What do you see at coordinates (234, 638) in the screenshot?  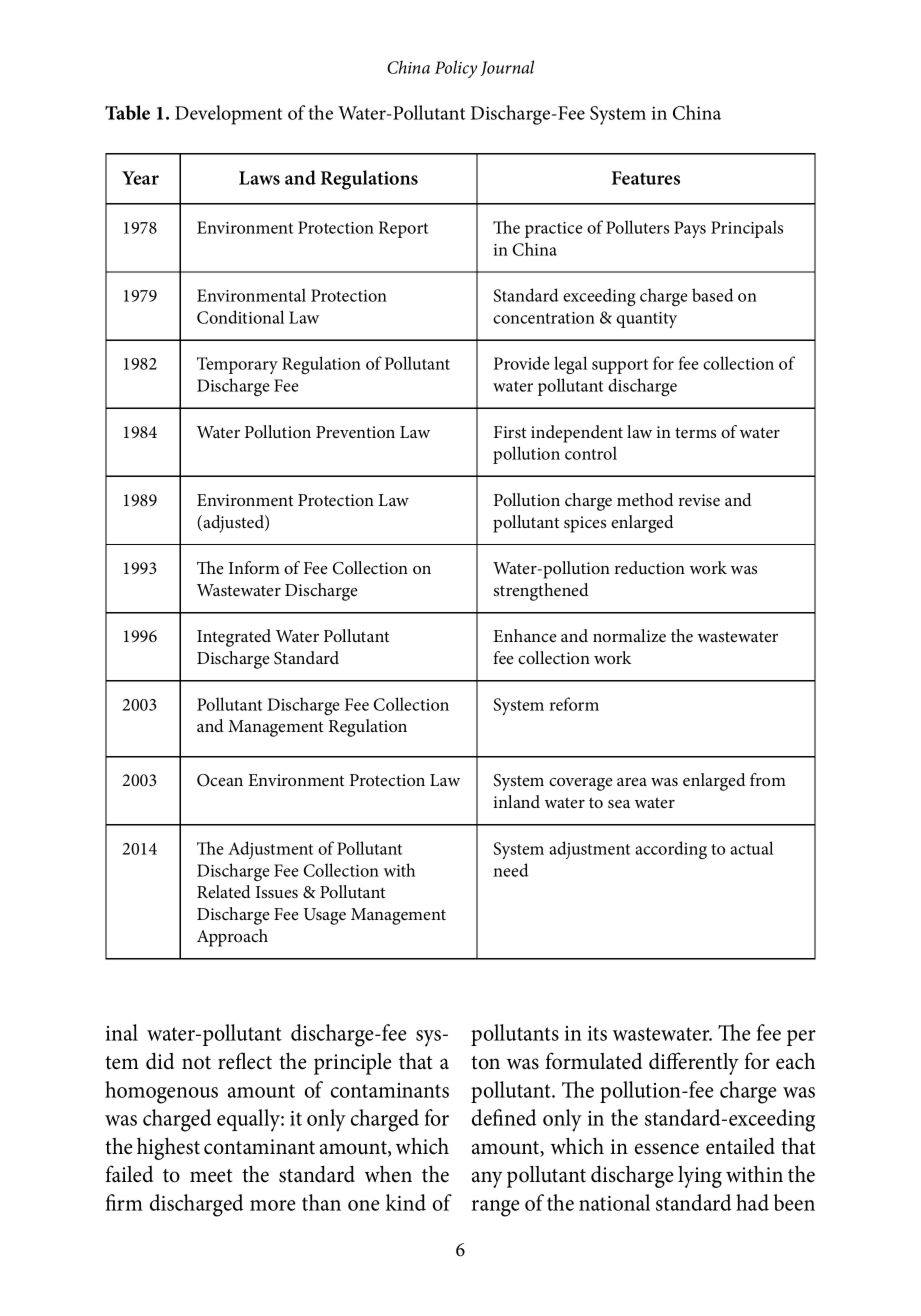 I see `Integrated` at bounding box center [234, 638].
